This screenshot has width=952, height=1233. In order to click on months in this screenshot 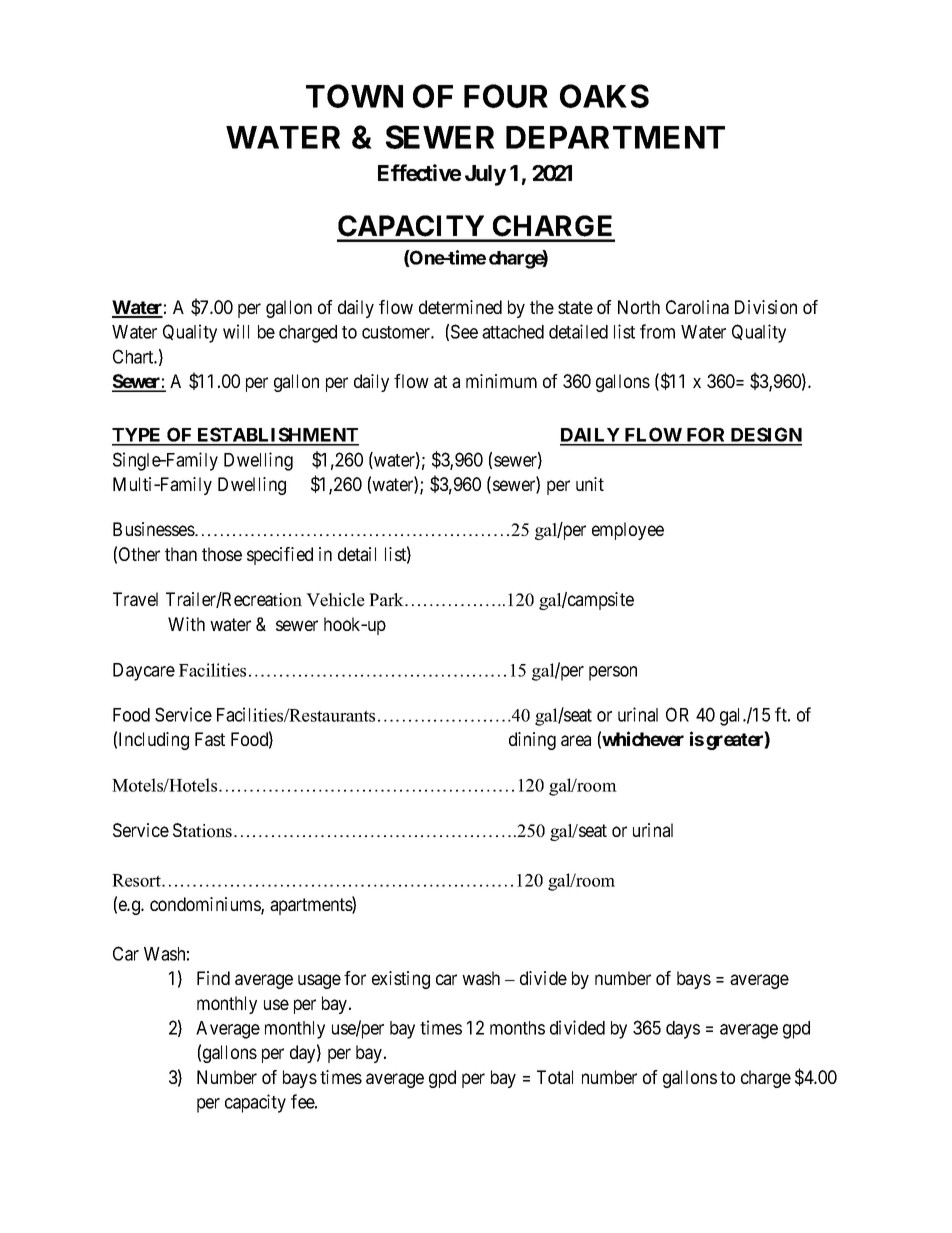, I will do `click(517, 1028)`.
